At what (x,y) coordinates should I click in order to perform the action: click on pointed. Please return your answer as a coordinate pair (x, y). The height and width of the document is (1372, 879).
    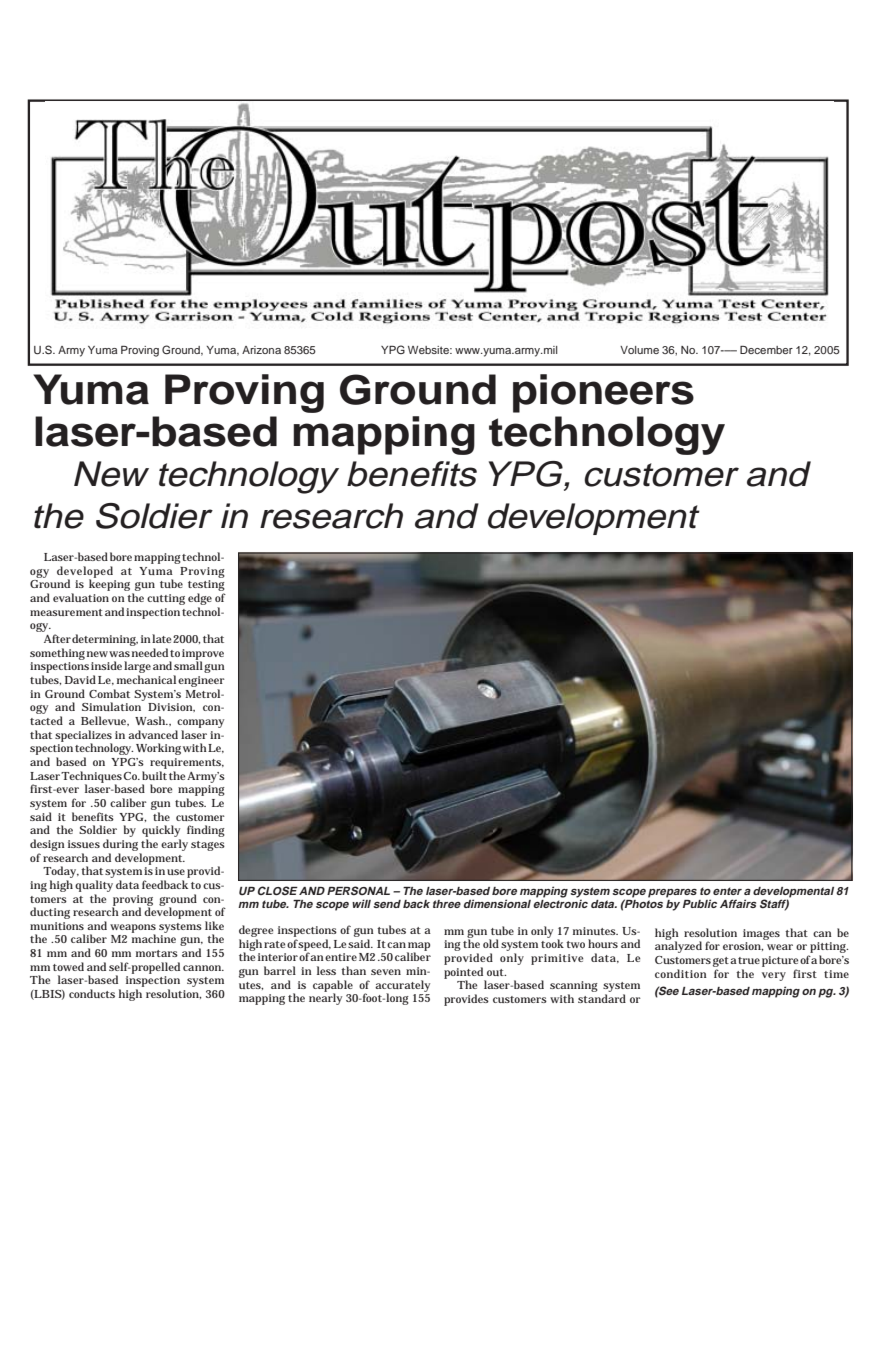
    Looking at the image, I should click on (465, 974).
